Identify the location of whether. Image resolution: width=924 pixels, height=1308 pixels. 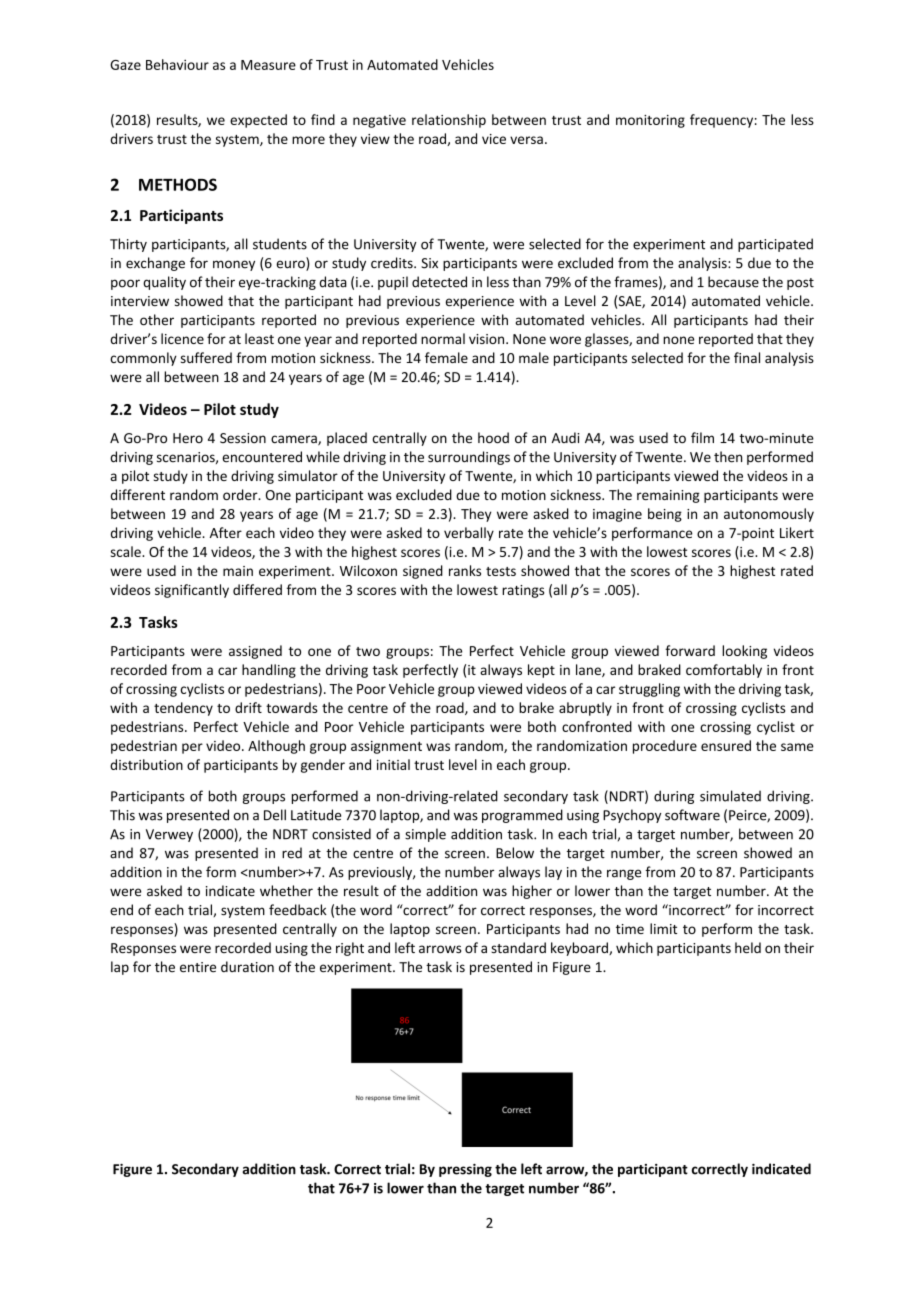
(286, 890).
